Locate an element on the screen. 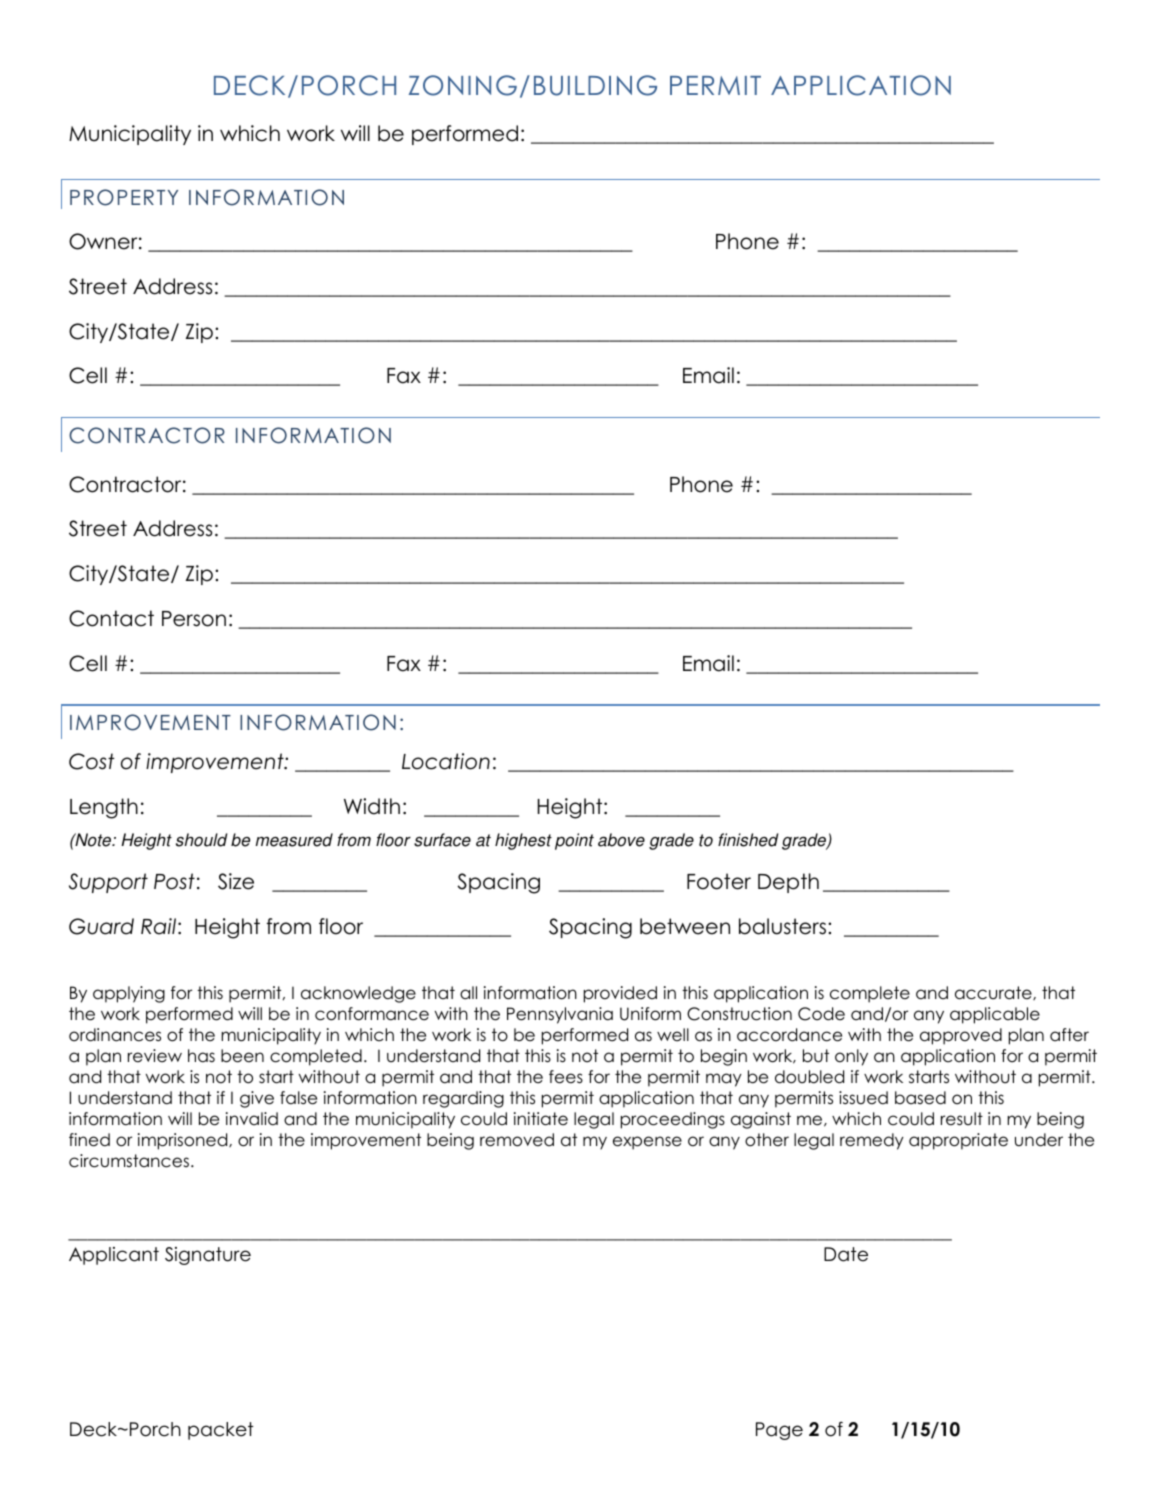  packet is located at coordinates (221, 1431).
